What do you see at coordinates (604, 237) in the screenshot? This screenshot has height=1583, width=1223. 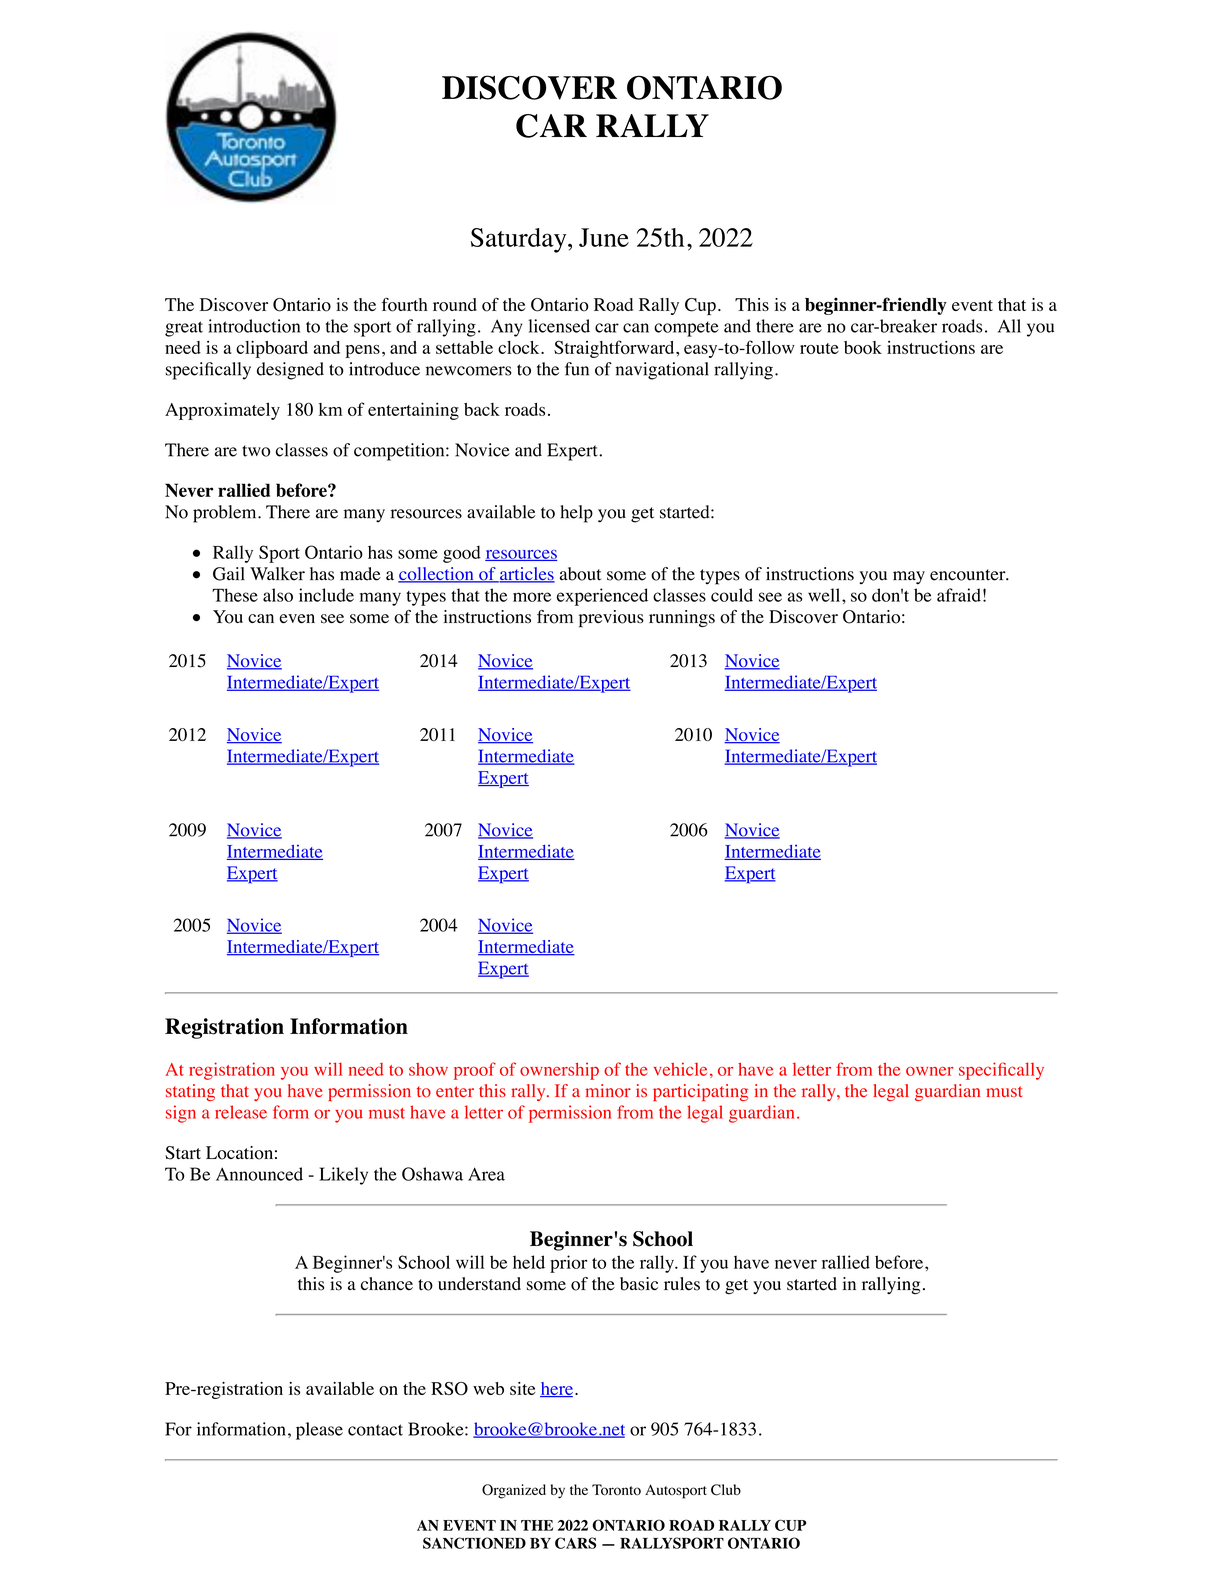 I see `June` at bounding box center [604, 237].
